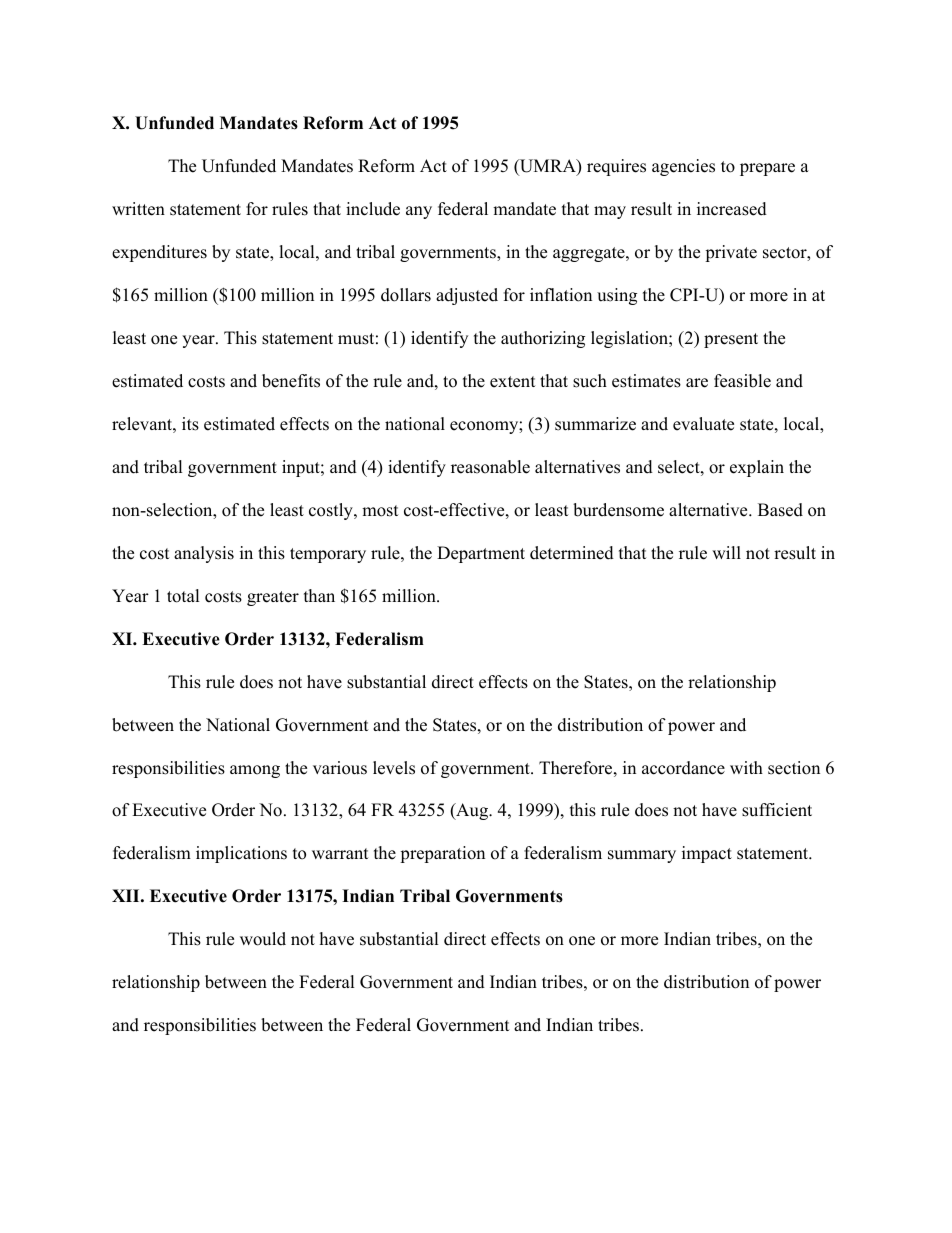 The width and height of the screenshot is (952, 1233). Describe the element at coordinates (732, 209) in the screenshot. I see `increased` at that location.
